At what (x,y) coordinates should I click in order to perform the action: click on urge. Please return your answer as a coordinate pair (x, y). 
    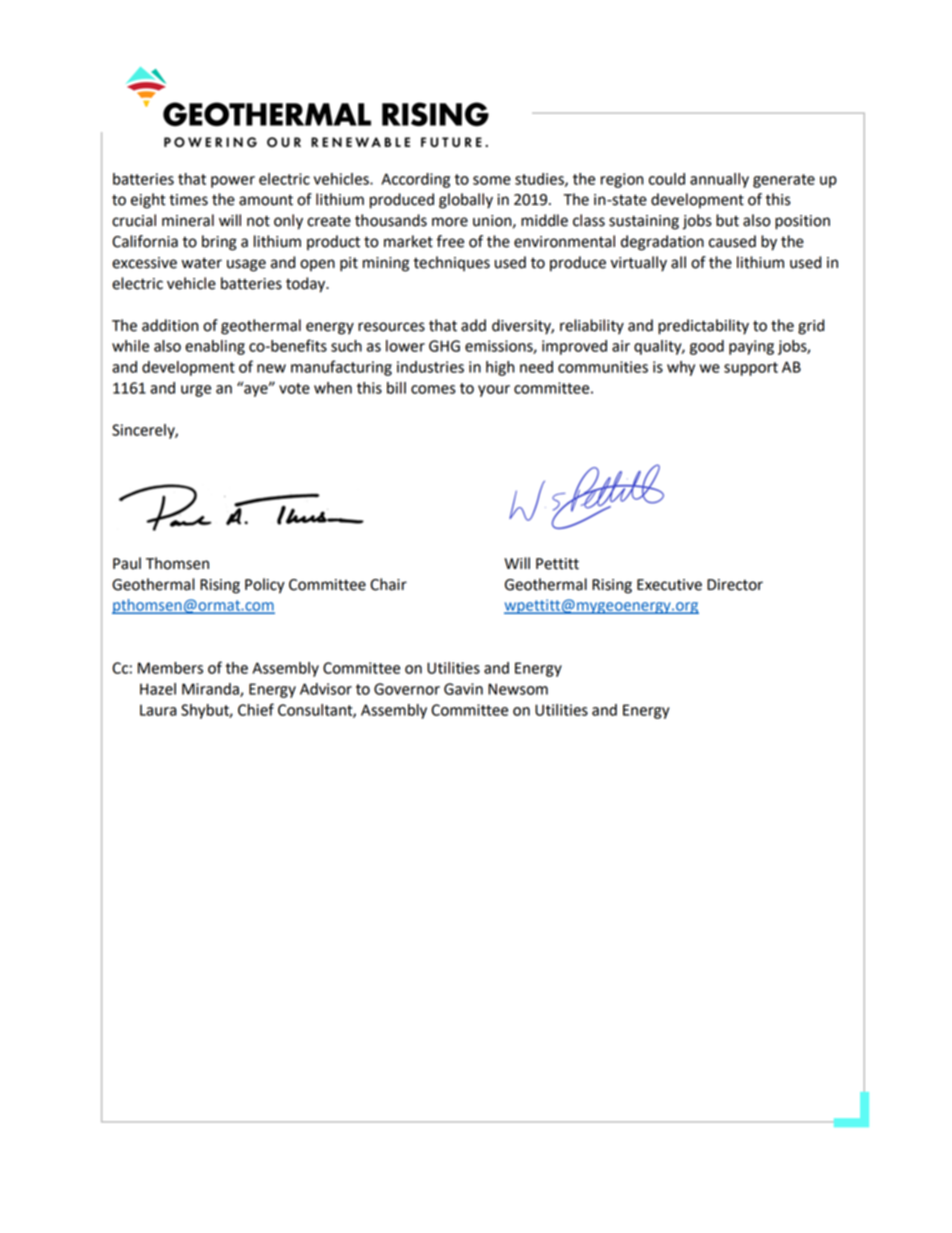
    Looking at the image, I should click on (196, 391).
